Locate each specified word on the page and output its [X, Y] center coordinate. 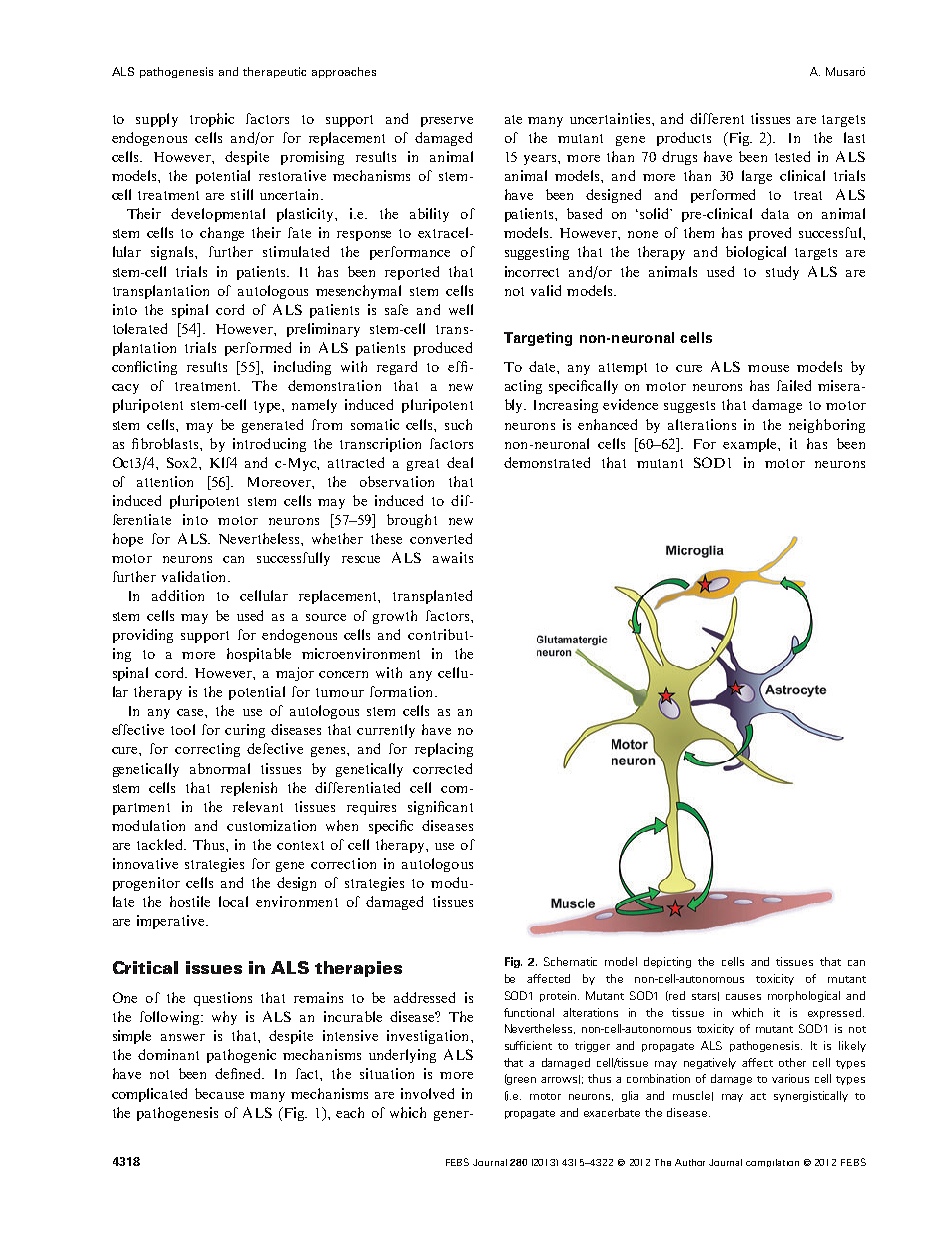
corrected [442, 768]
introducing [269, 445]
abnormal [220, 768]
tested [792, 156]
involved [427, 1093]
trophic [212, 120]
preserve [447, 122]
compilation [772, 1163]
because [219, 1093]
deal [460, 462]
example [751, 445]
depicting [667, 962]
